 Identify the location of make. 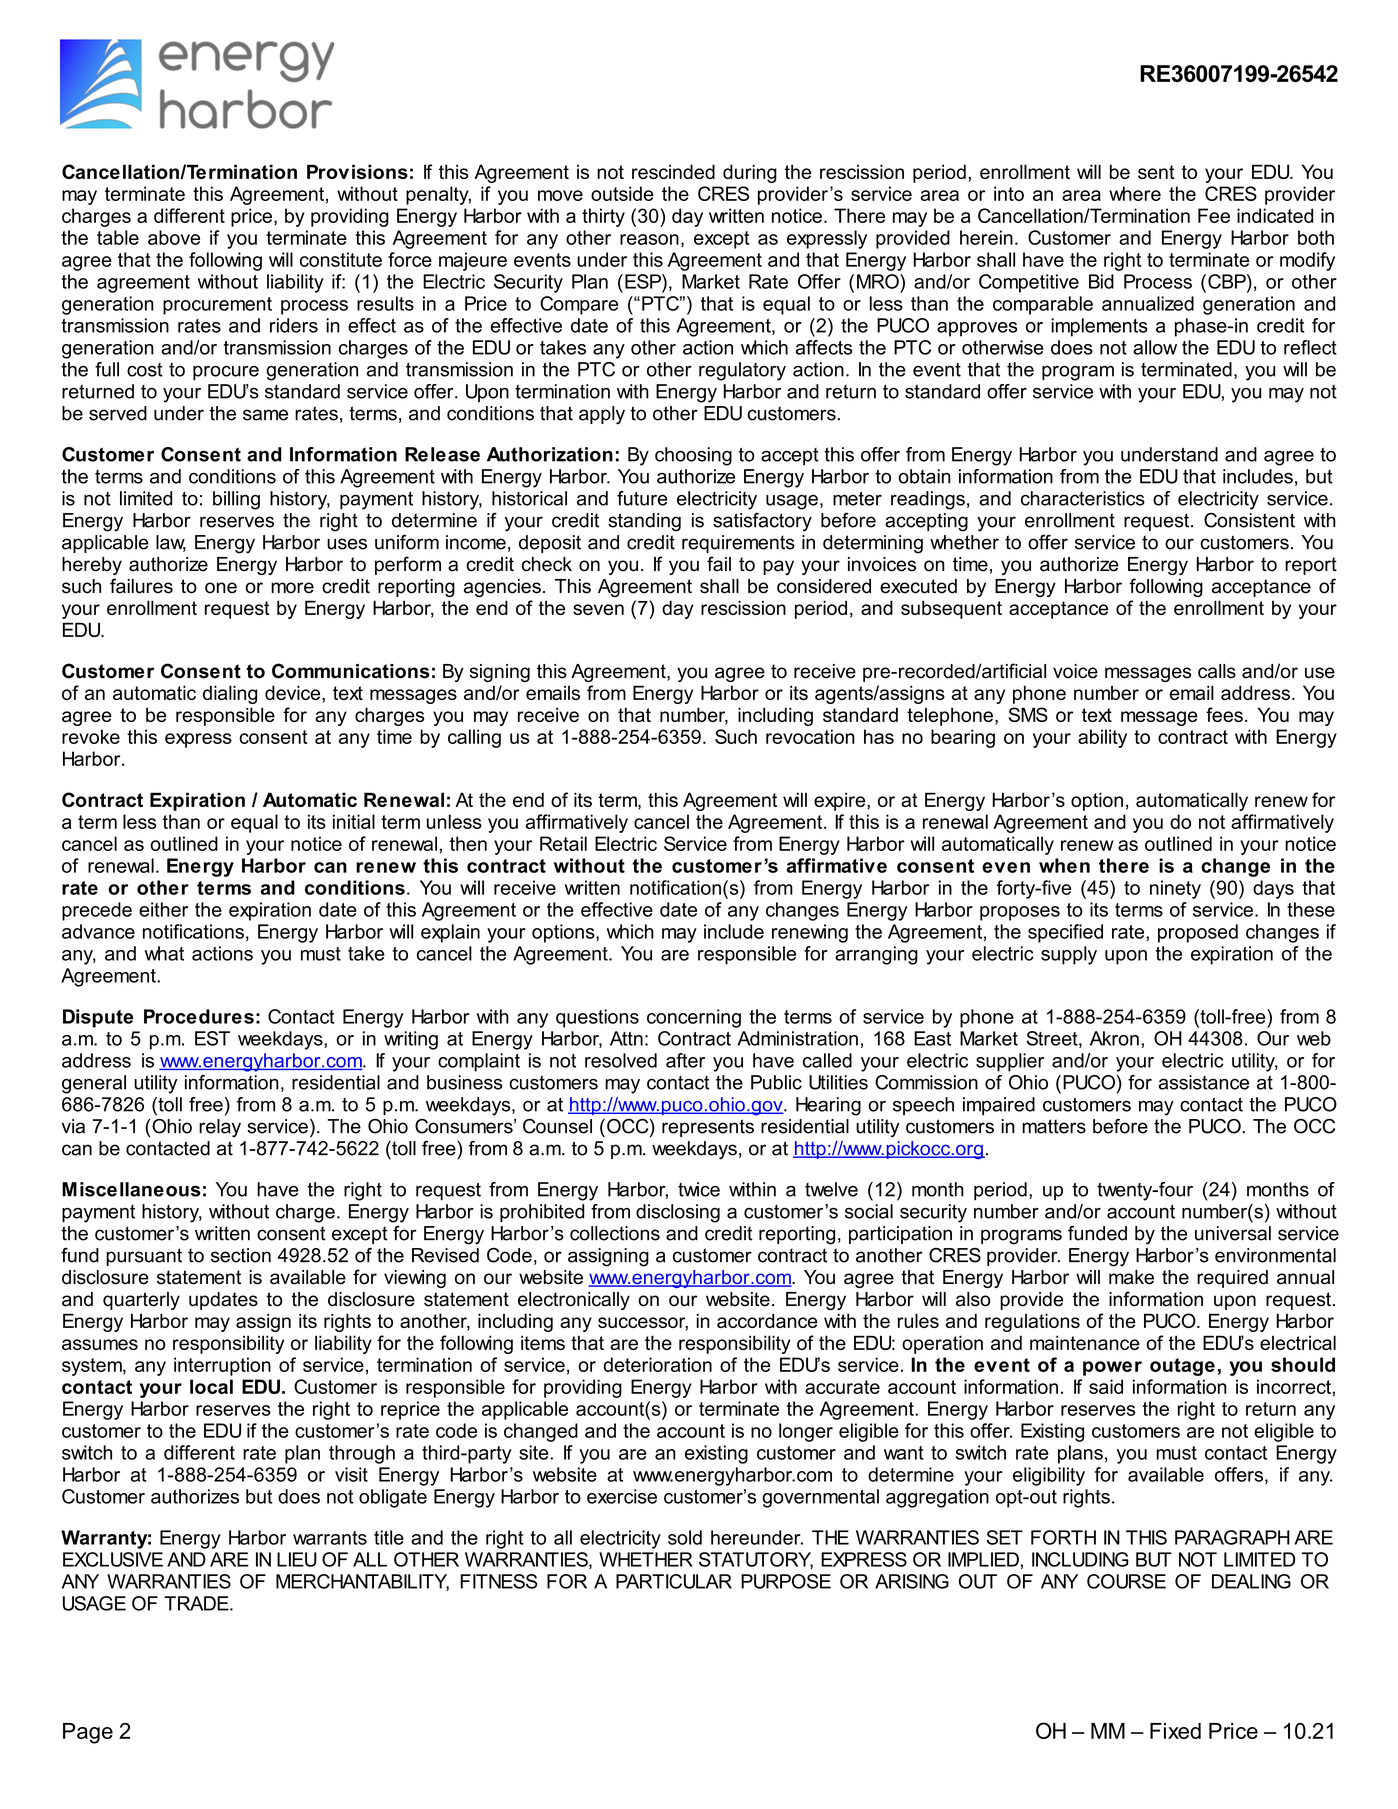
(1131, 1277).
